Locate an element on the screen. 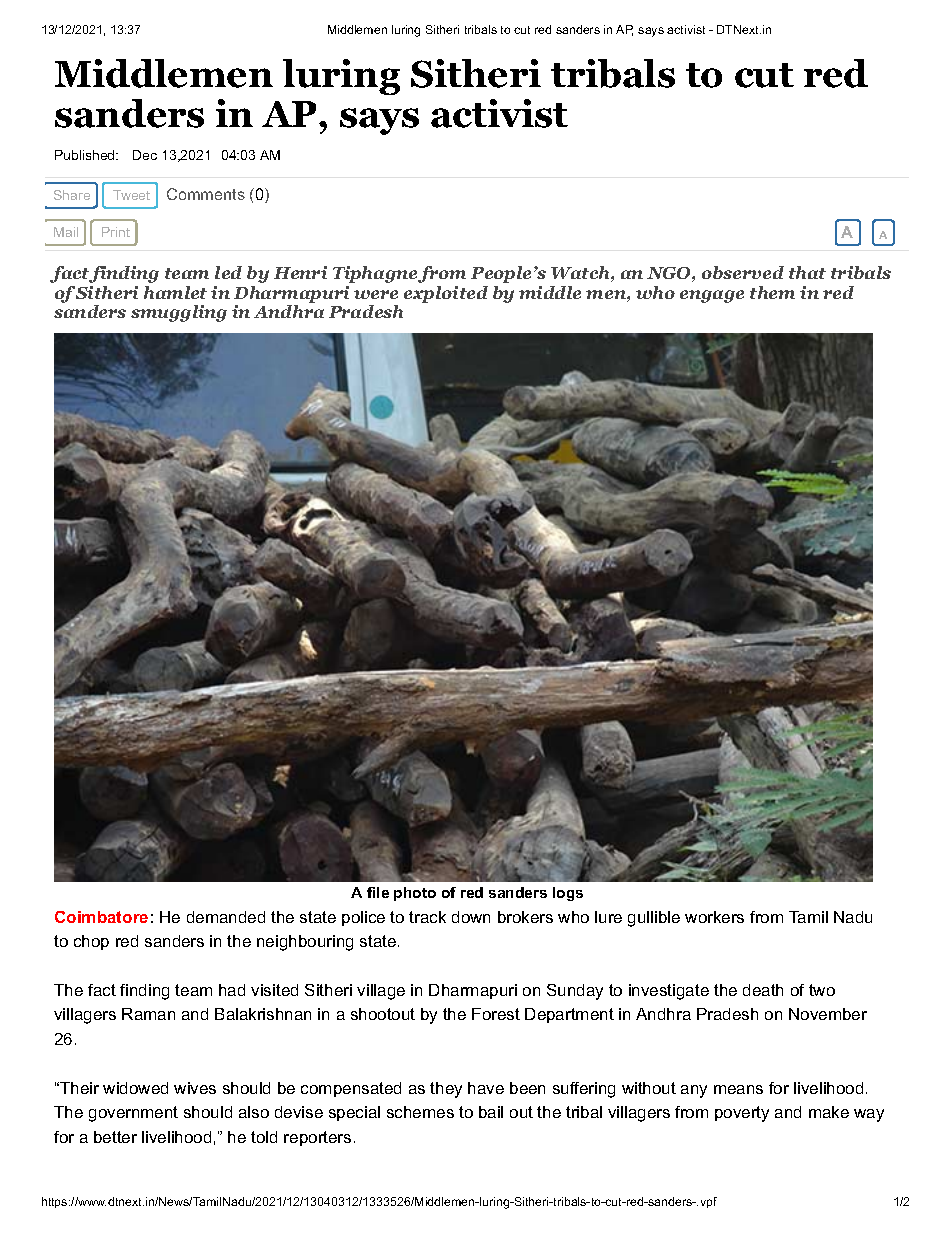 This screenshot has height=1233, width=952. Tweet is located at coordinates (131, 195).
